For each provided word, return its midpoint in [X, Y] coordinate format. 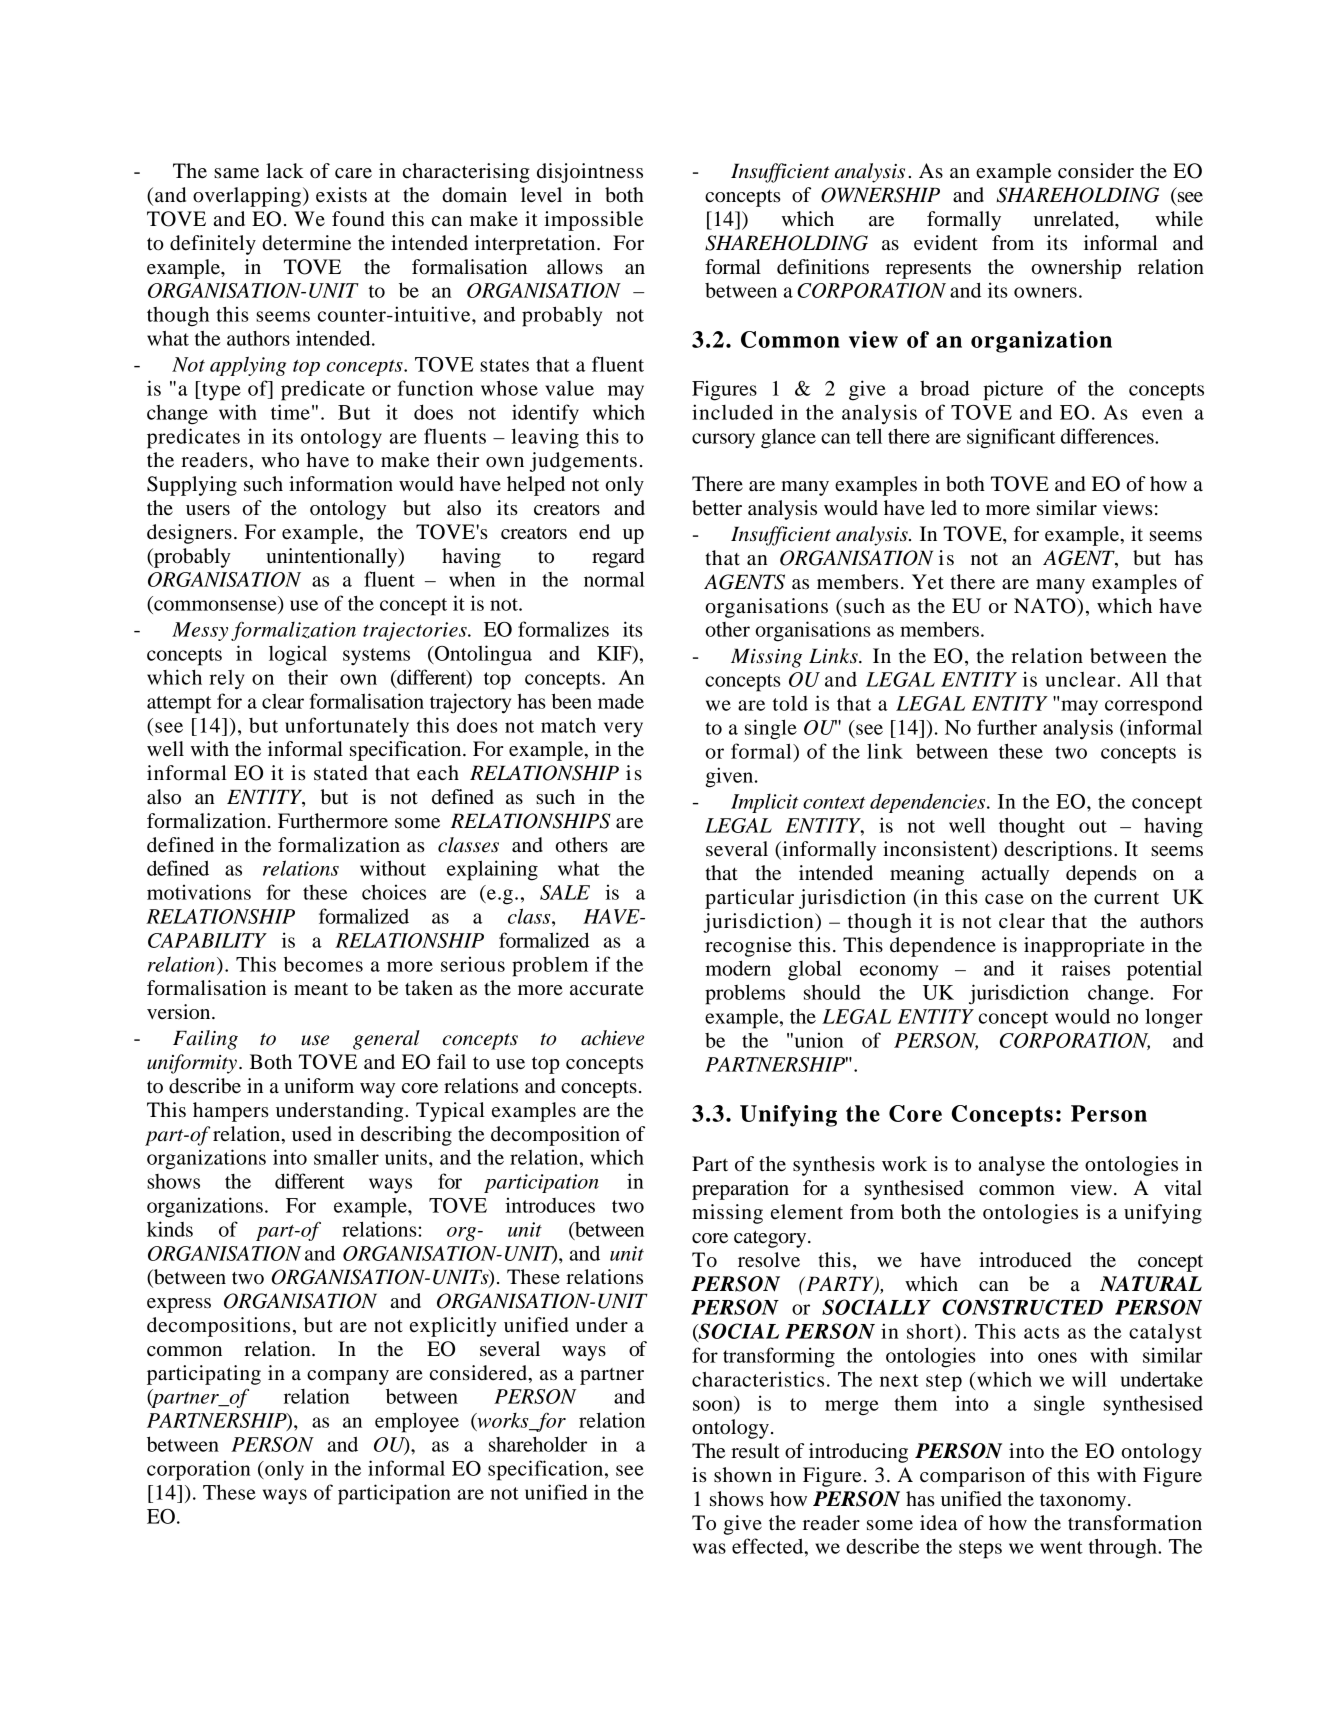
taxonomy [1083, 1502]
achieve [612, 1038]
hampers [231, 1112]
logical [298, 655]
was [709, 1548]
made [621, 701]
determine [306, 243]
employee [417, 1422]
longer [1174, 1018]
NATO [1046, 606]
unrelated [1075, 219]
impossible [593, 221]
